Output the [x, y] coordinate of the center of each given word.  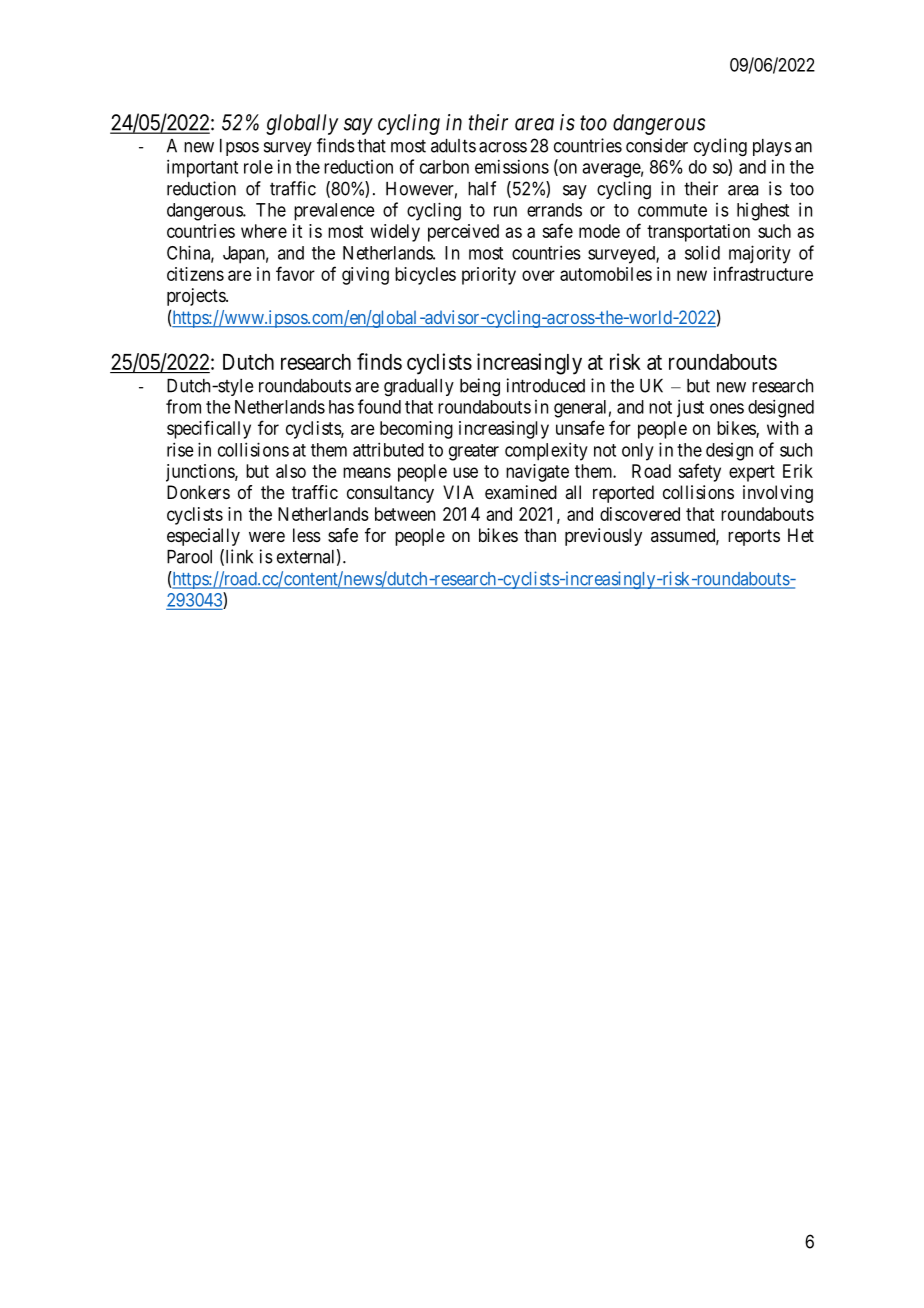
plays [772, 147]
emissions [512, 166]
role [258, 167]
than [540, 535]
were [267, 537]
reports [754, 537]
